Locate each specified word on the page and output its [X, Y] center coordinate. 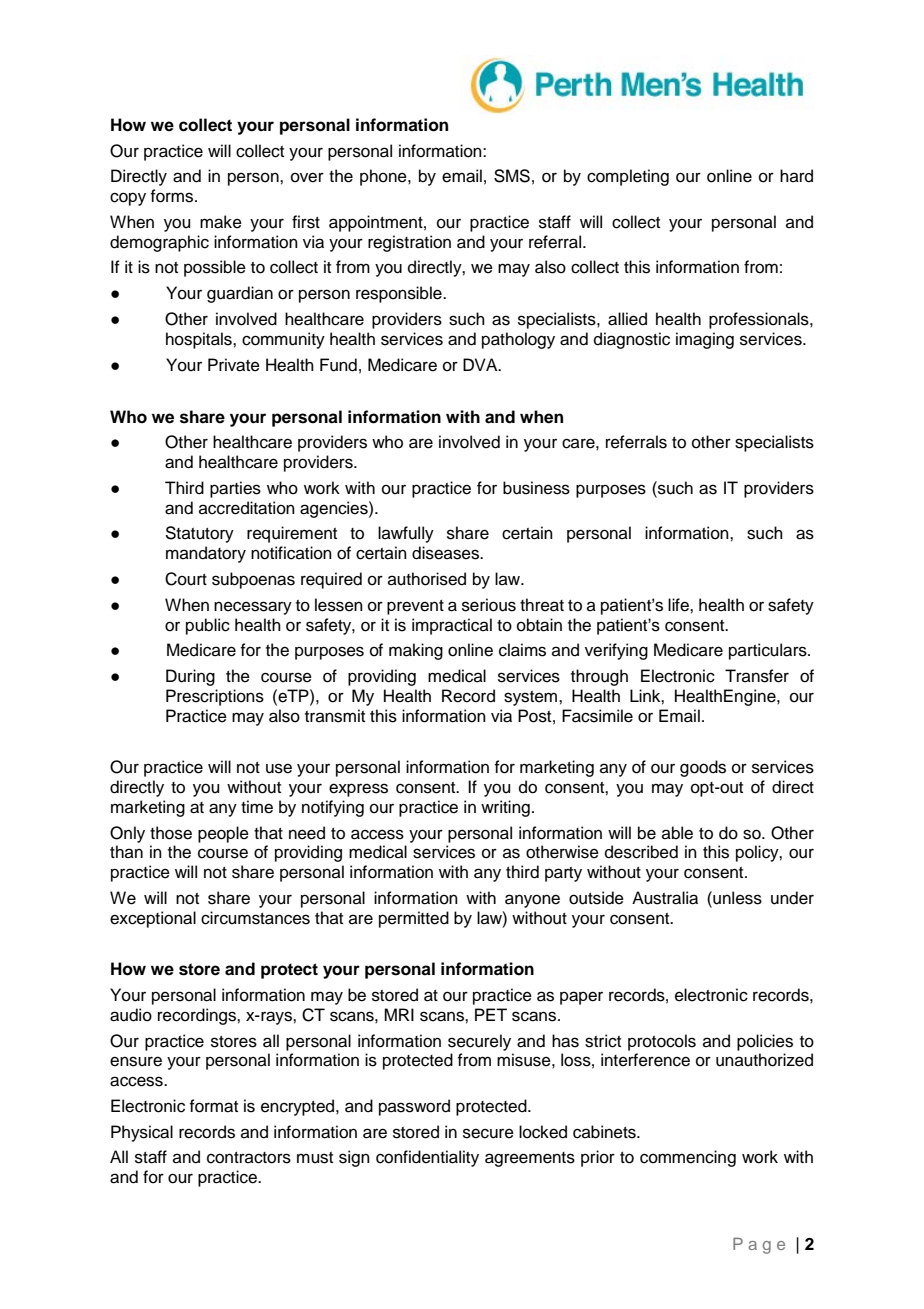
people [223, 834]
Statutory [199, 534]
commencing [688, 1158]
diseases [447, 553]
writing [505, 808]
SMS [512, 176]
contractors [249, 1158]
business [536, 488]
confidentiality [427, 1158]
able [677, 833]
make [221, 222]
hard [796, 176]
